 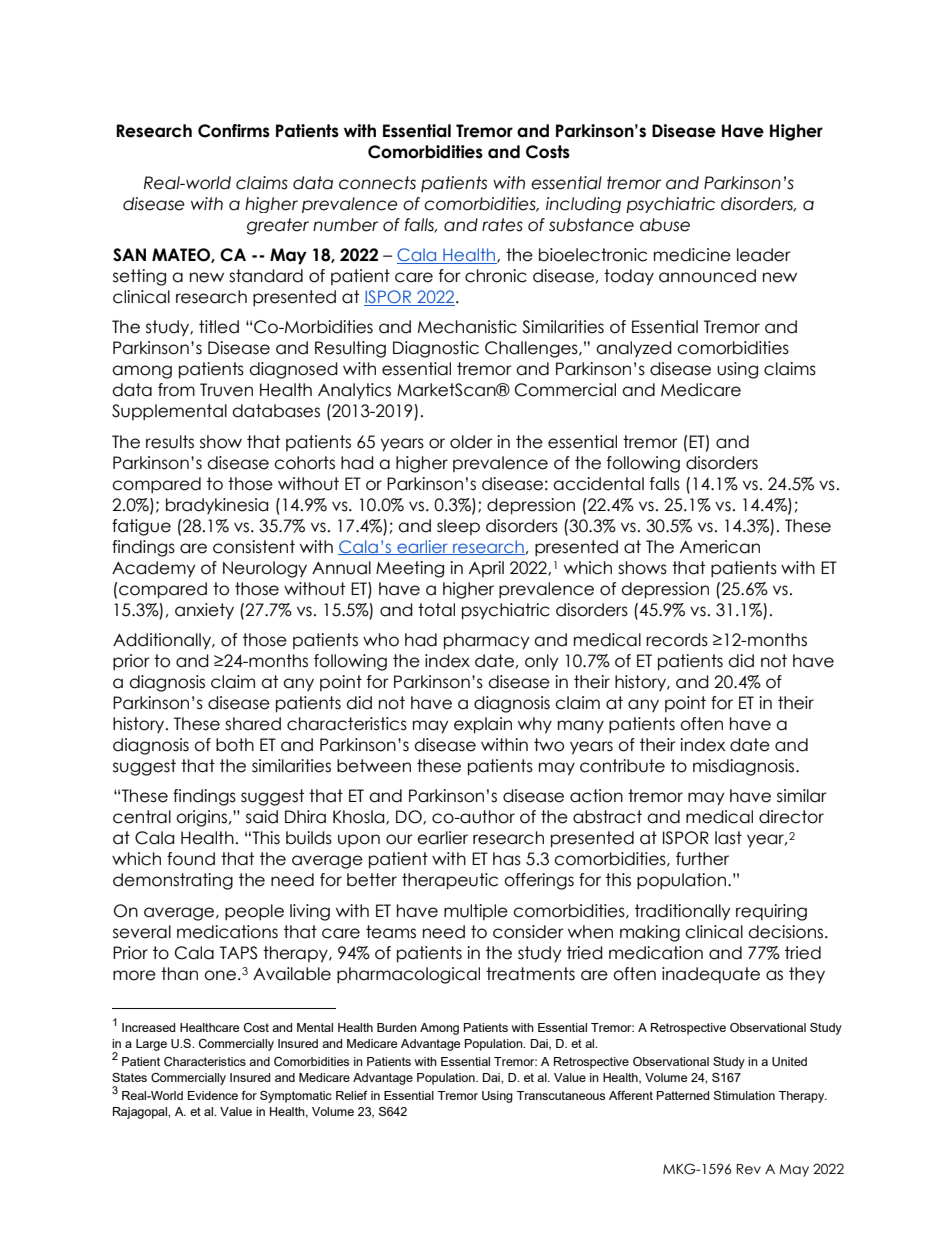 What do you see at coordinates (450, 881) in the screenshot?
I see `therapeutic` at bounding box center [450, 881].
